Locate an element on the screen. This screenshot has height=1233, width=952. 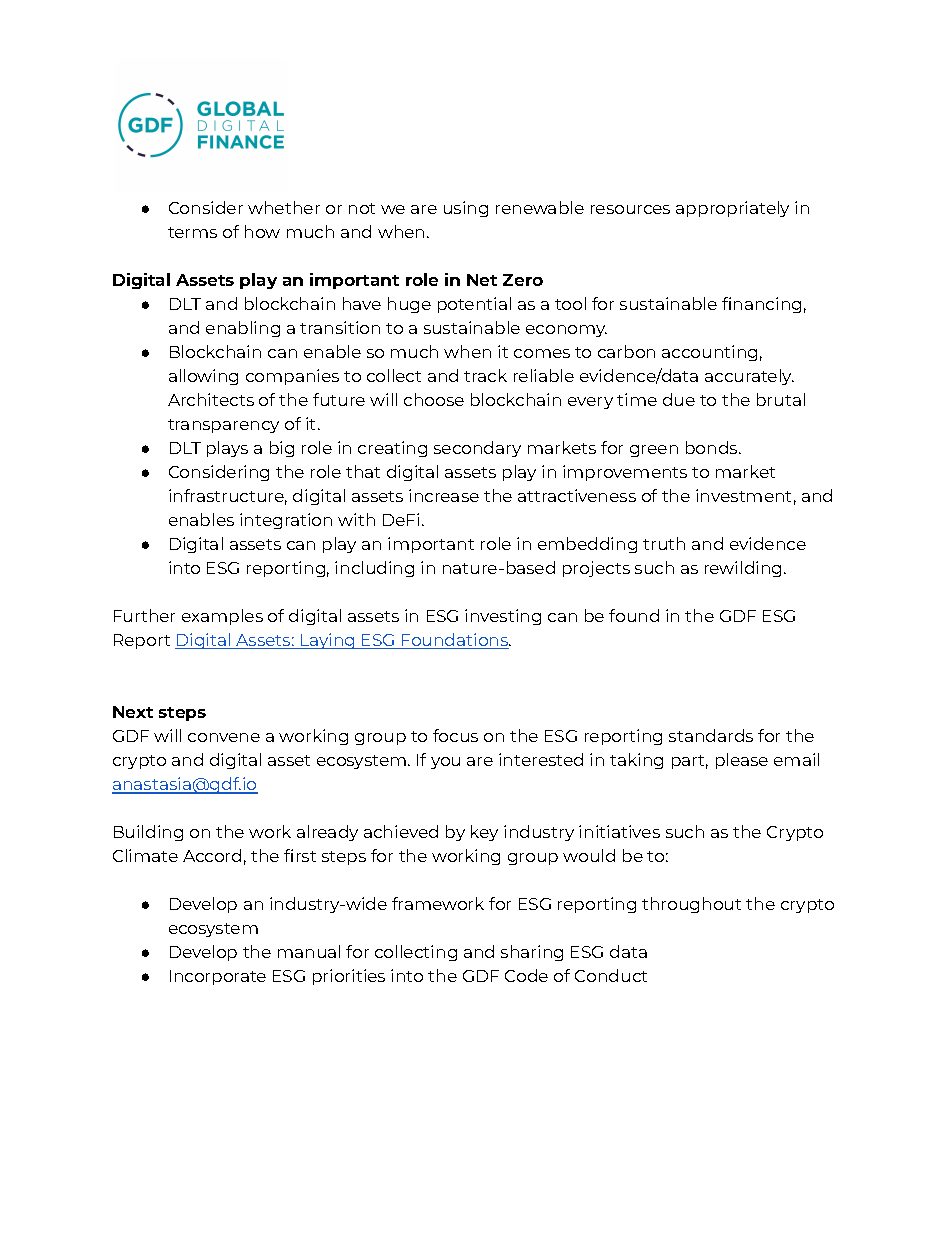
examples is located at coordinates (222, 617).
